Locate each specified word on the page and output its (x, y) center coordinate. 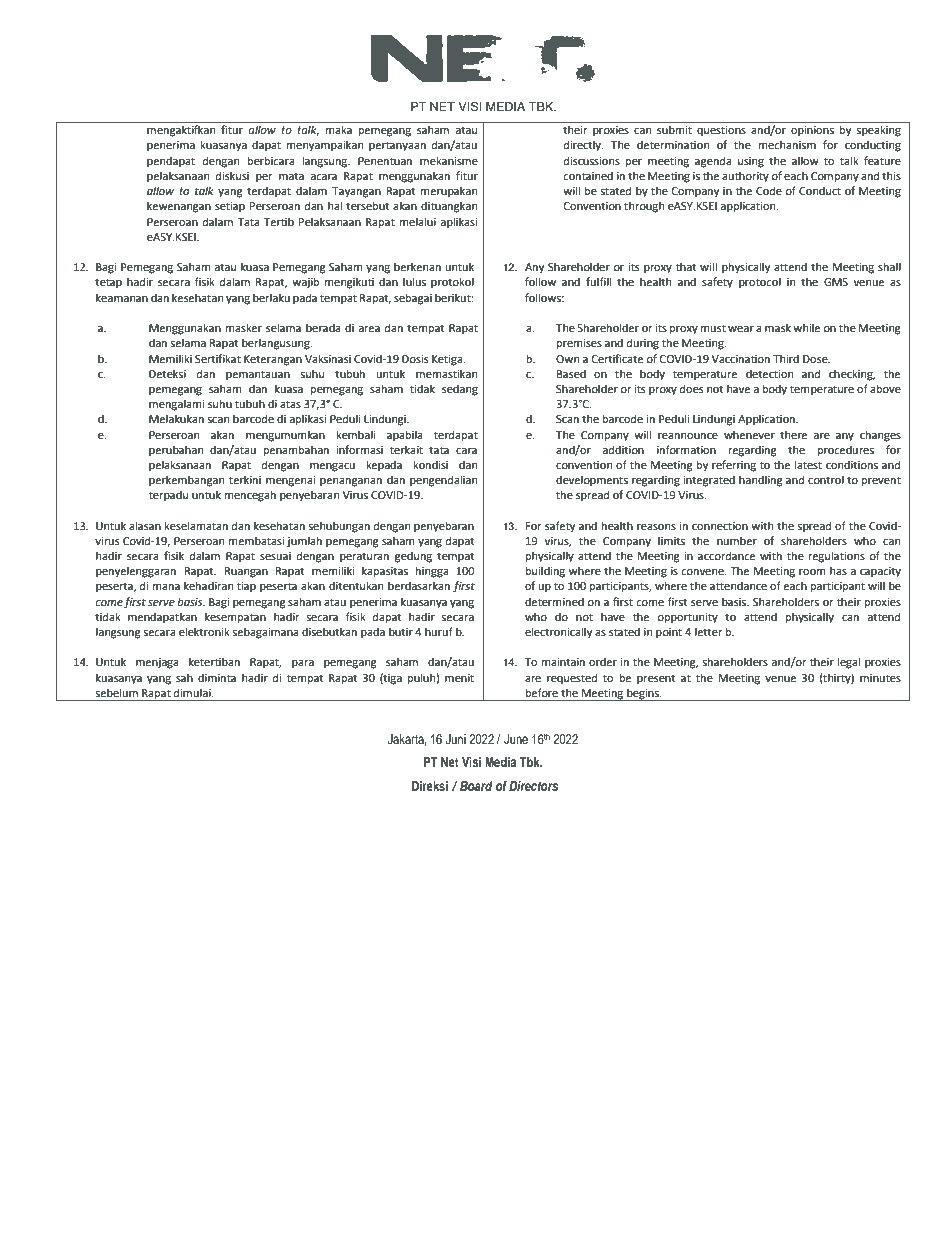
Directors (533, 786)
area (369, 329)
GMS (836, 282)
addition (623, 450)
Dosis (415, 359)
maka (339, 129)
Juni (456, 739)
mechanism (787, 145)
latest (808, 465)
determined (554, 602)
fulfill (598, 281)
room (812, 572)
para (303, 664)
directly (583, 146)
